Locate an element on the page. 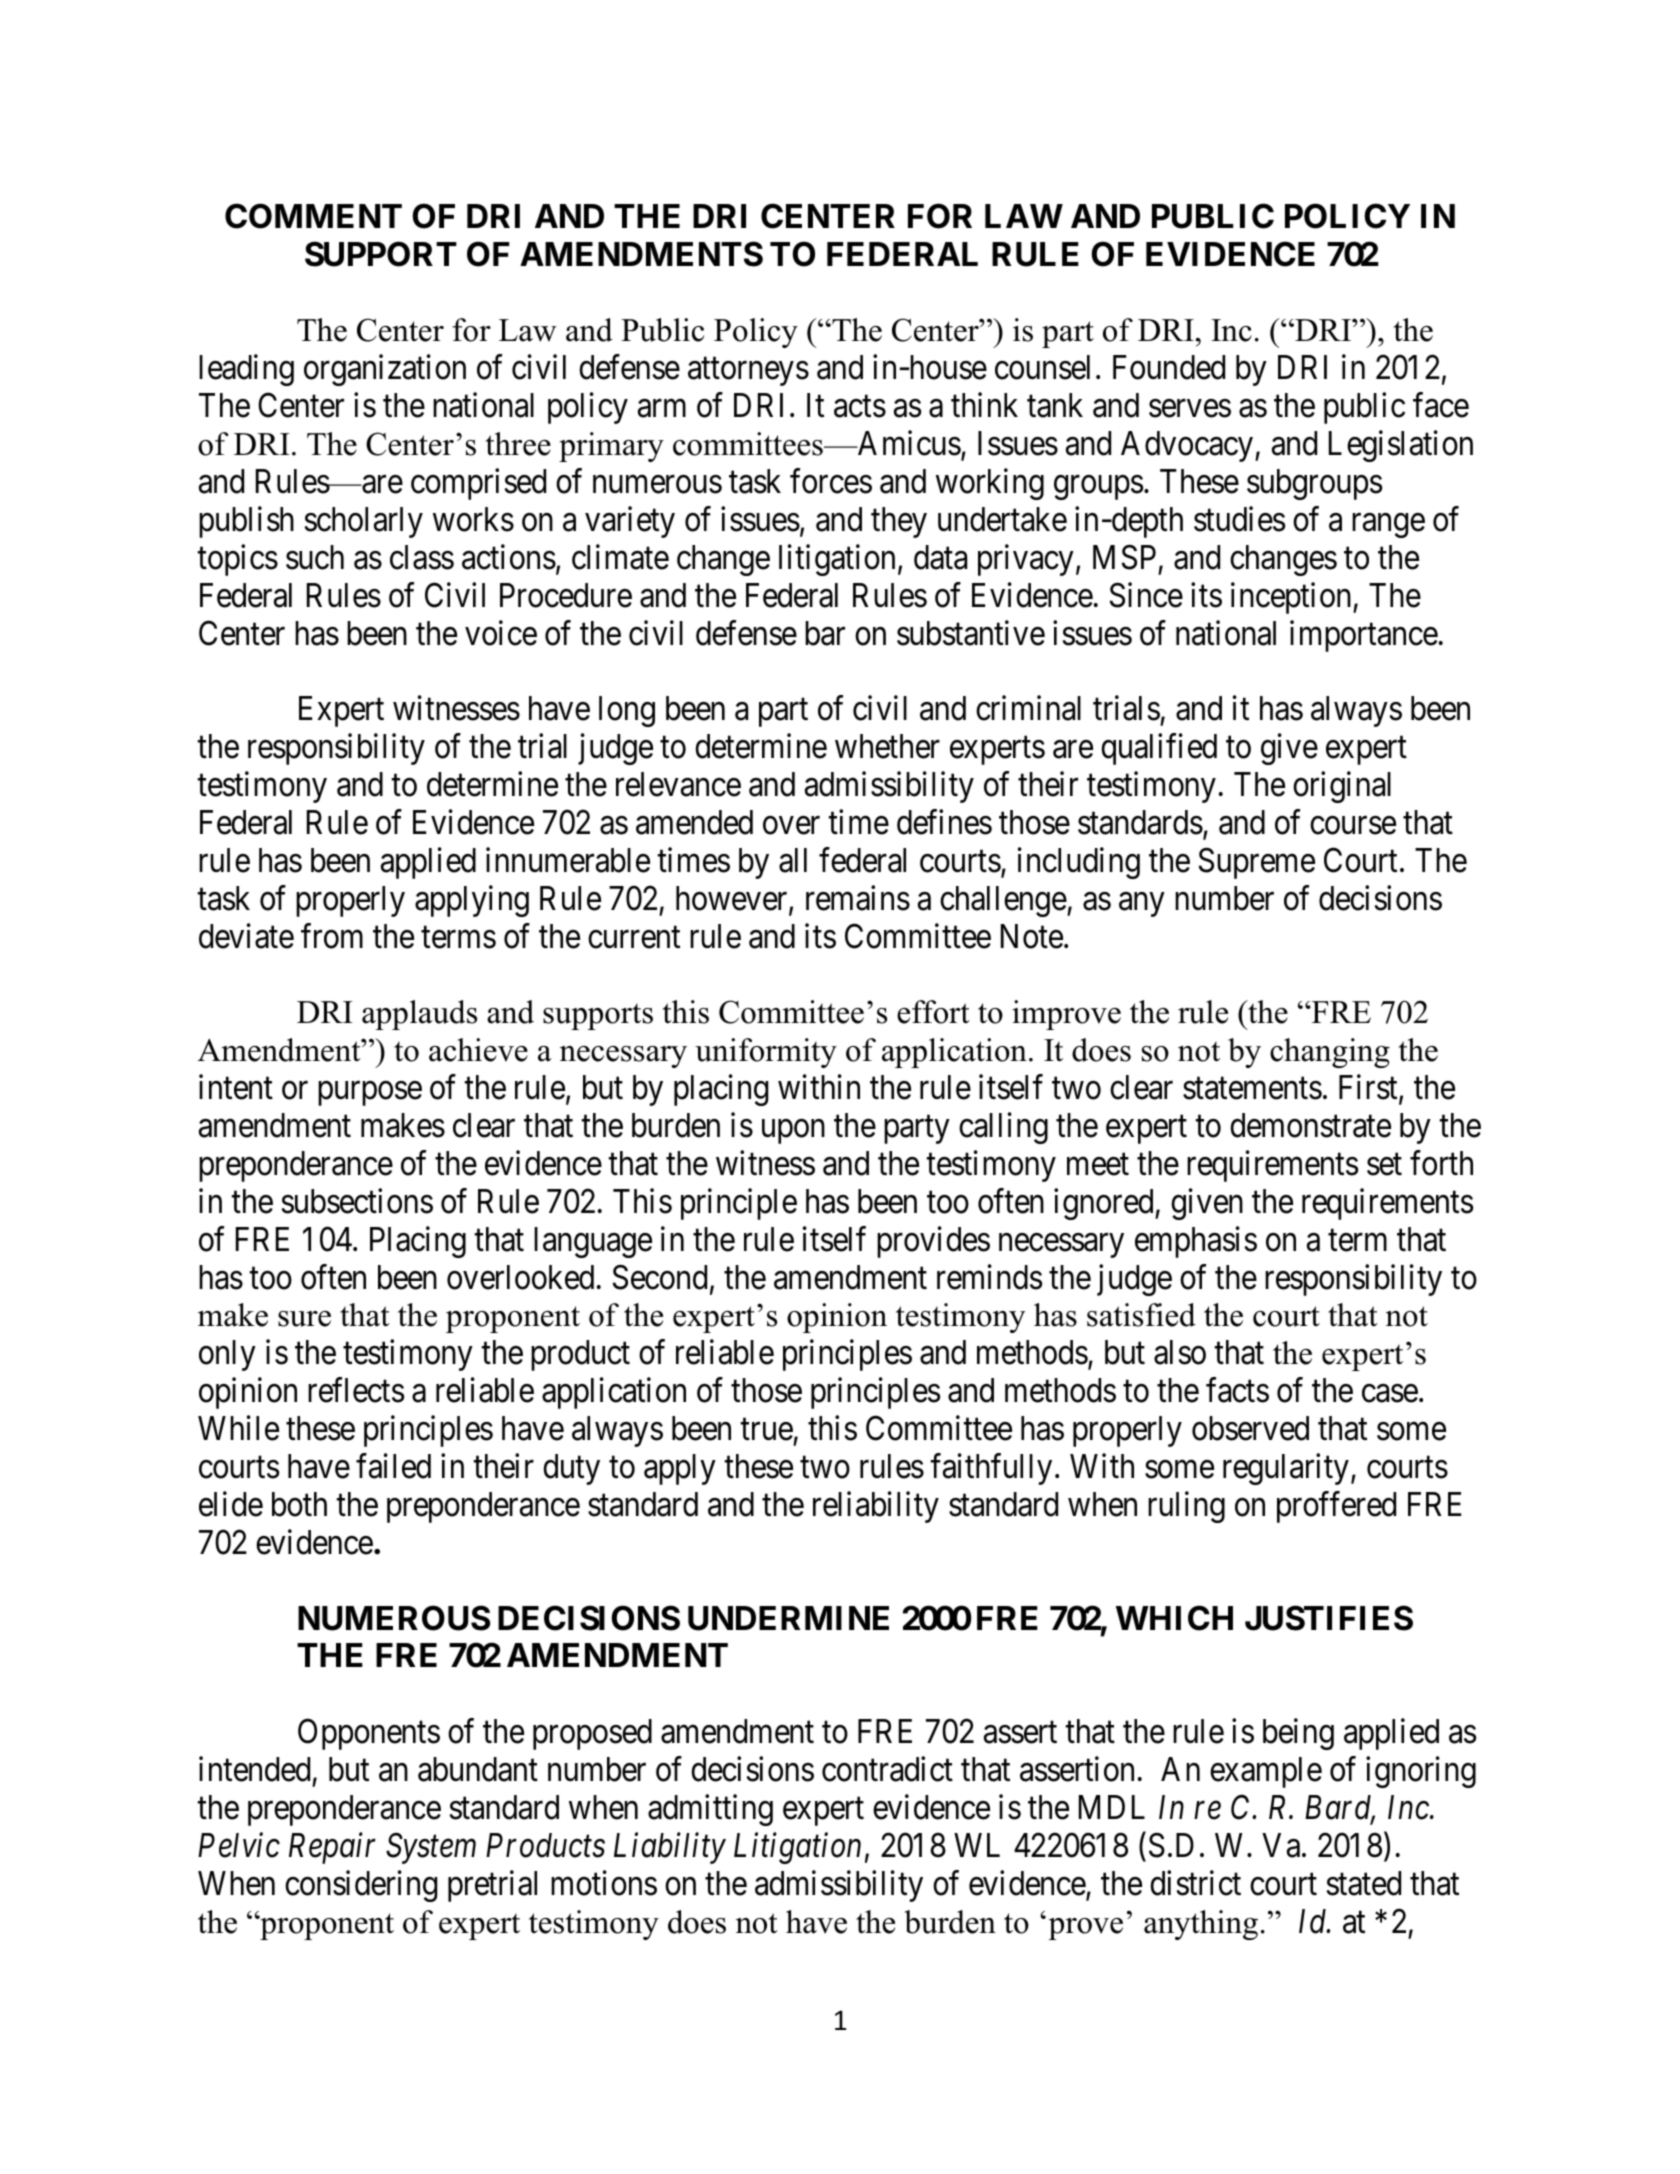  purpose is located at coordinates (370, 1094).
